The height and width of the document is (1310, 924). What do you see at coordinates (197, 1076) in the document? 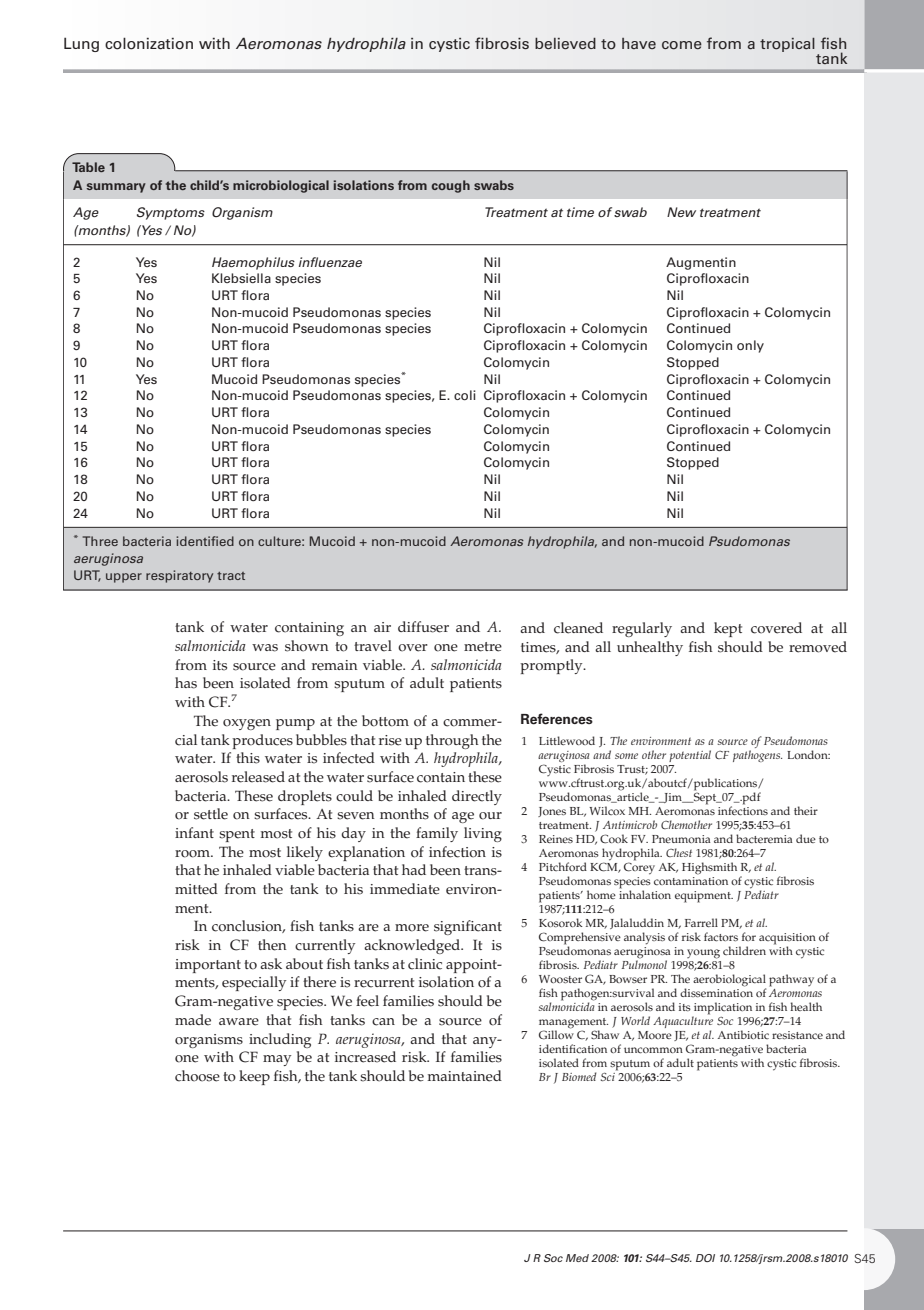
I see `choose` at bounding box center [197, 1076].
